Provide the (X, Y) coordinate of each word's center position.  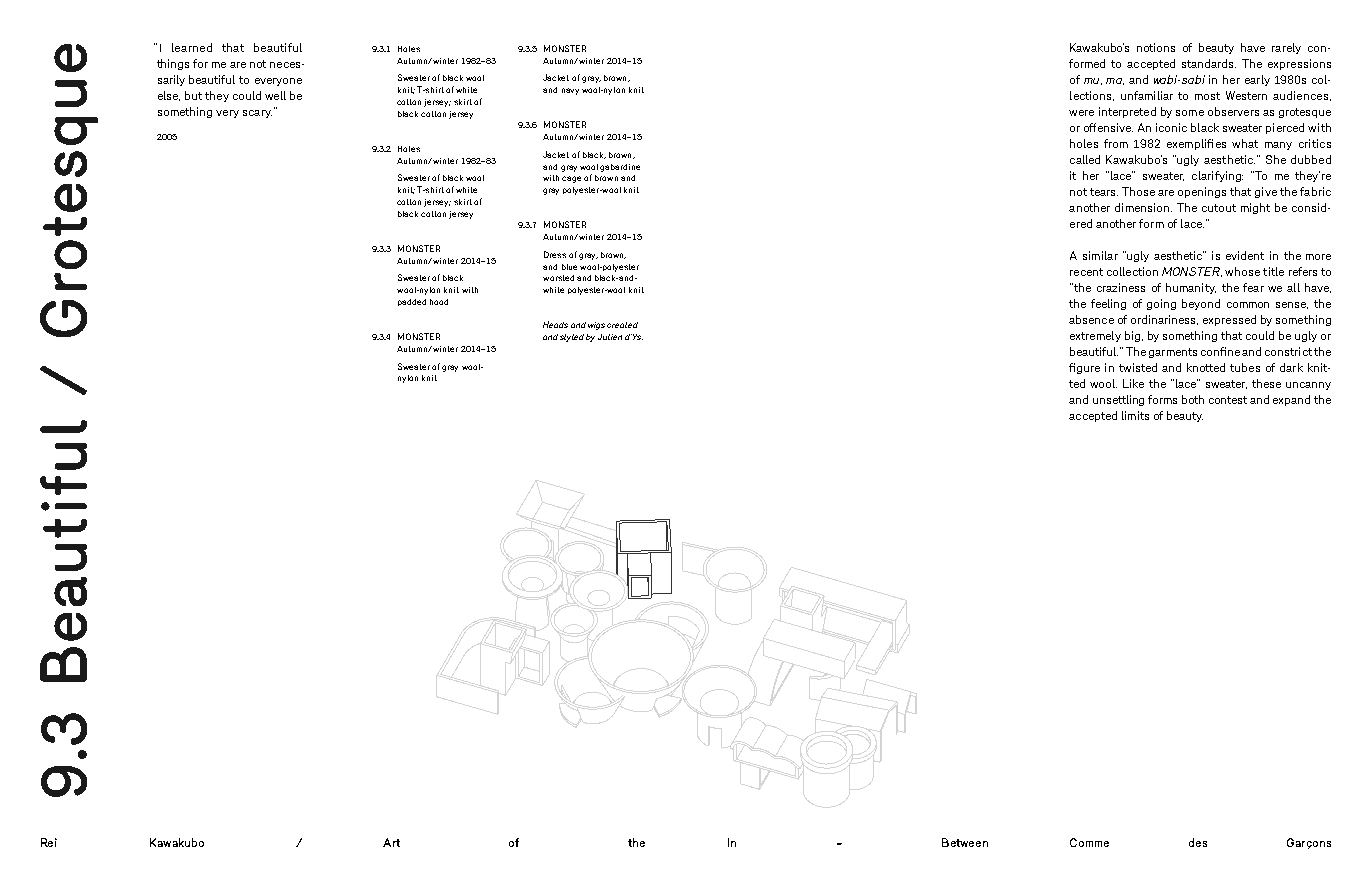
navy (570, 91)
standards (1209, 63)
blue (569, 267)
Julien (610, 337)
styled (572, 338)
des (1198, 842)
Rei (49, 842)
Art (391, 842)
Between (965, 842)
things (173, 64)
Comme (1089, 842)
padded (412, 302)
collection (1132, 271)
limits (1135, 415)
